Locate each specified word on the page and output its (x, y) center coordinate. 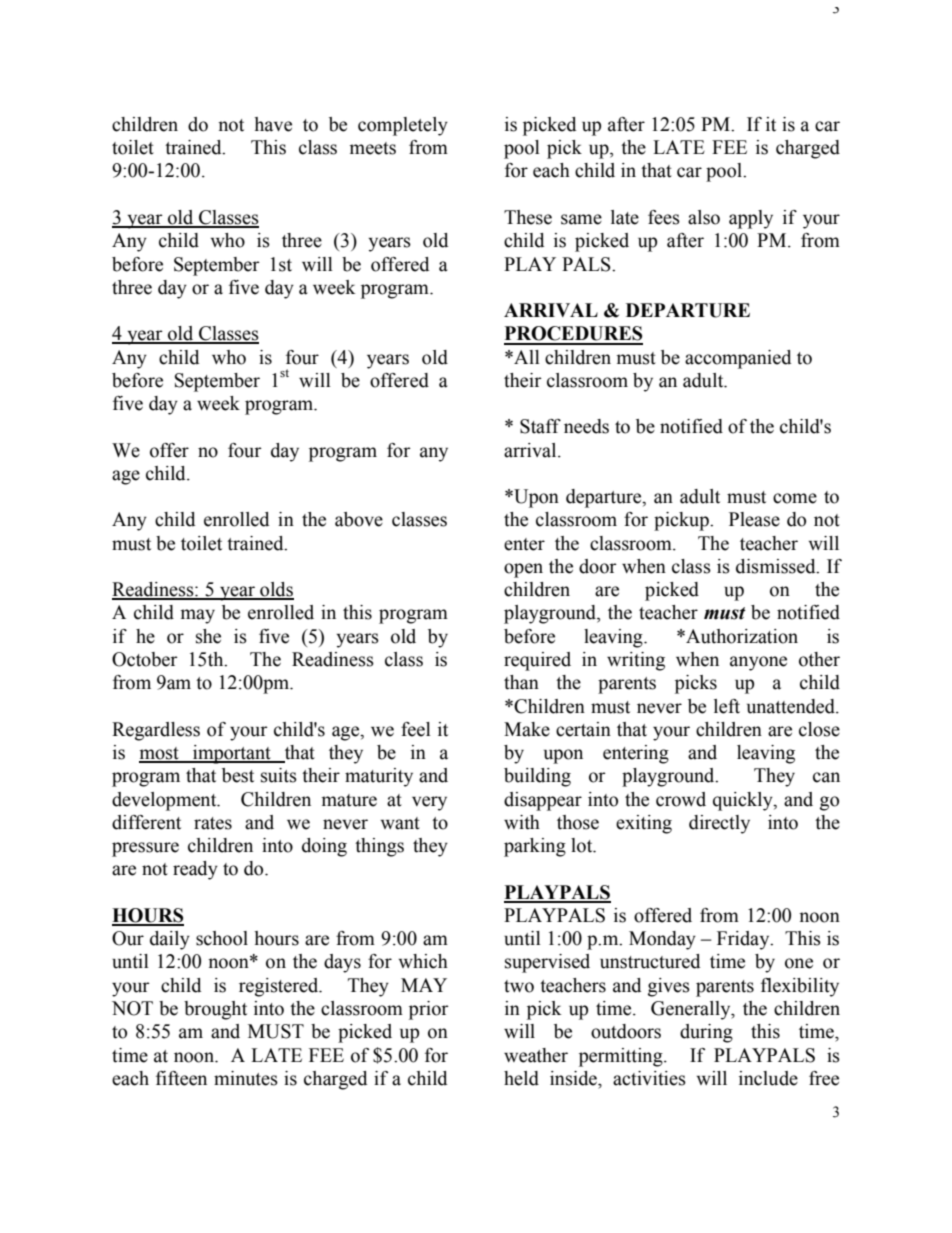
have (273, 124)
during (706, 1033)
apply (751, 219)
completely (403, 126)
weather (536, 1055)
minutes (246, 1078)
